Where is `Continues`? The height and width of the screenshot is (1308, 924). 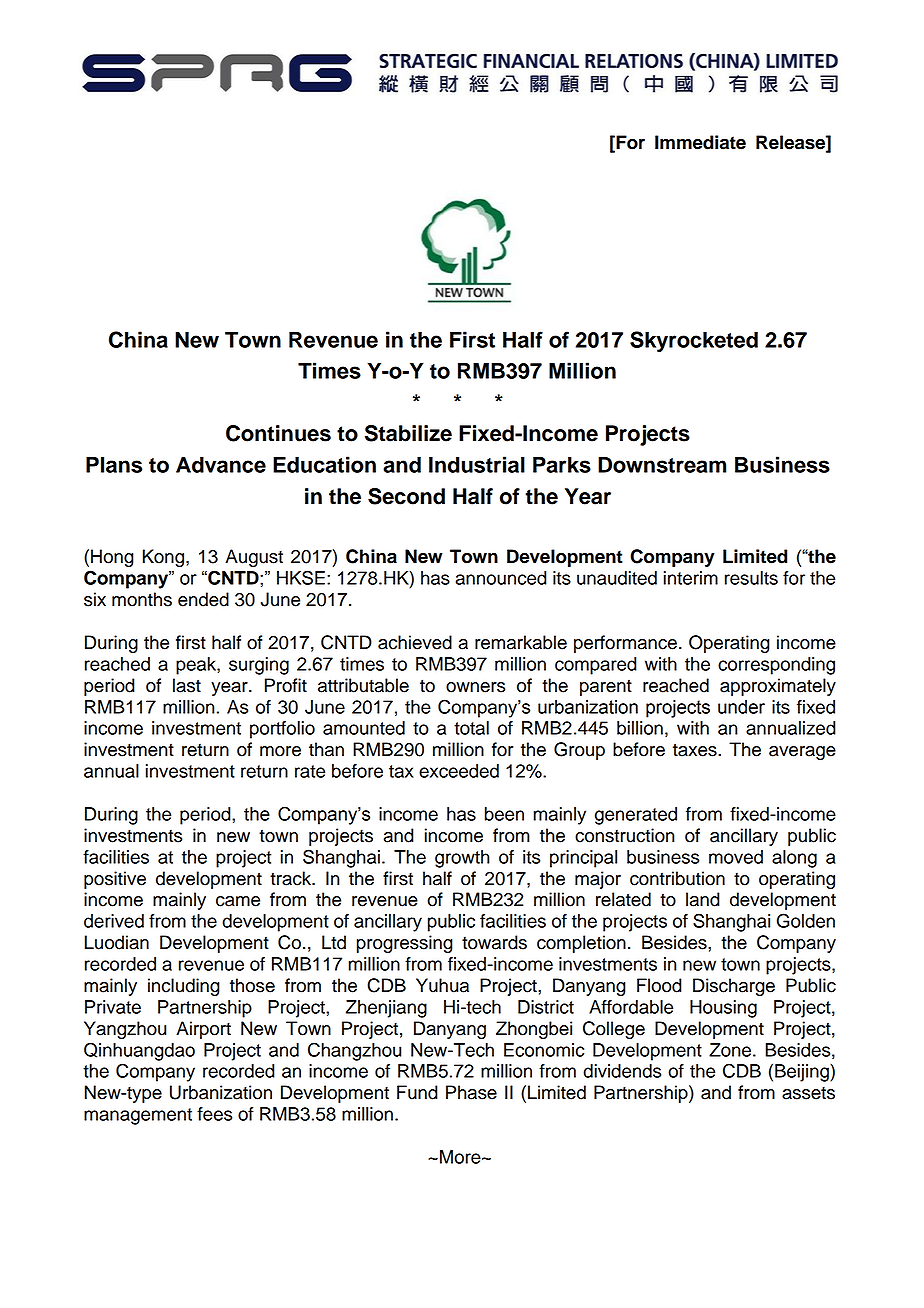
Continues is located at coordinates (278, 433).
